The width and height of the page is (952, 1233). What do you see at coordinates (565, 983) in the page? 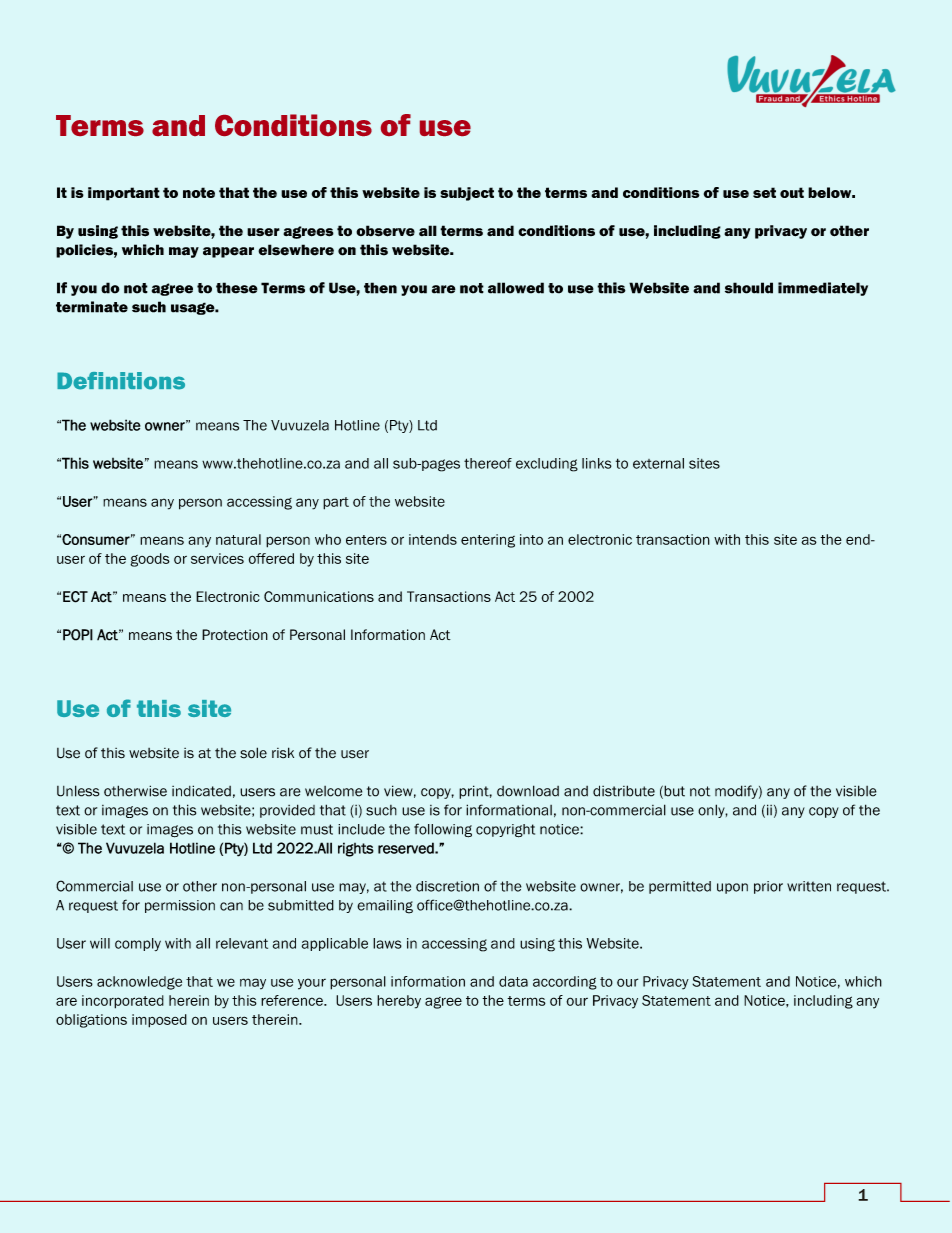
I see `according` at bounding box center [565, 983].
